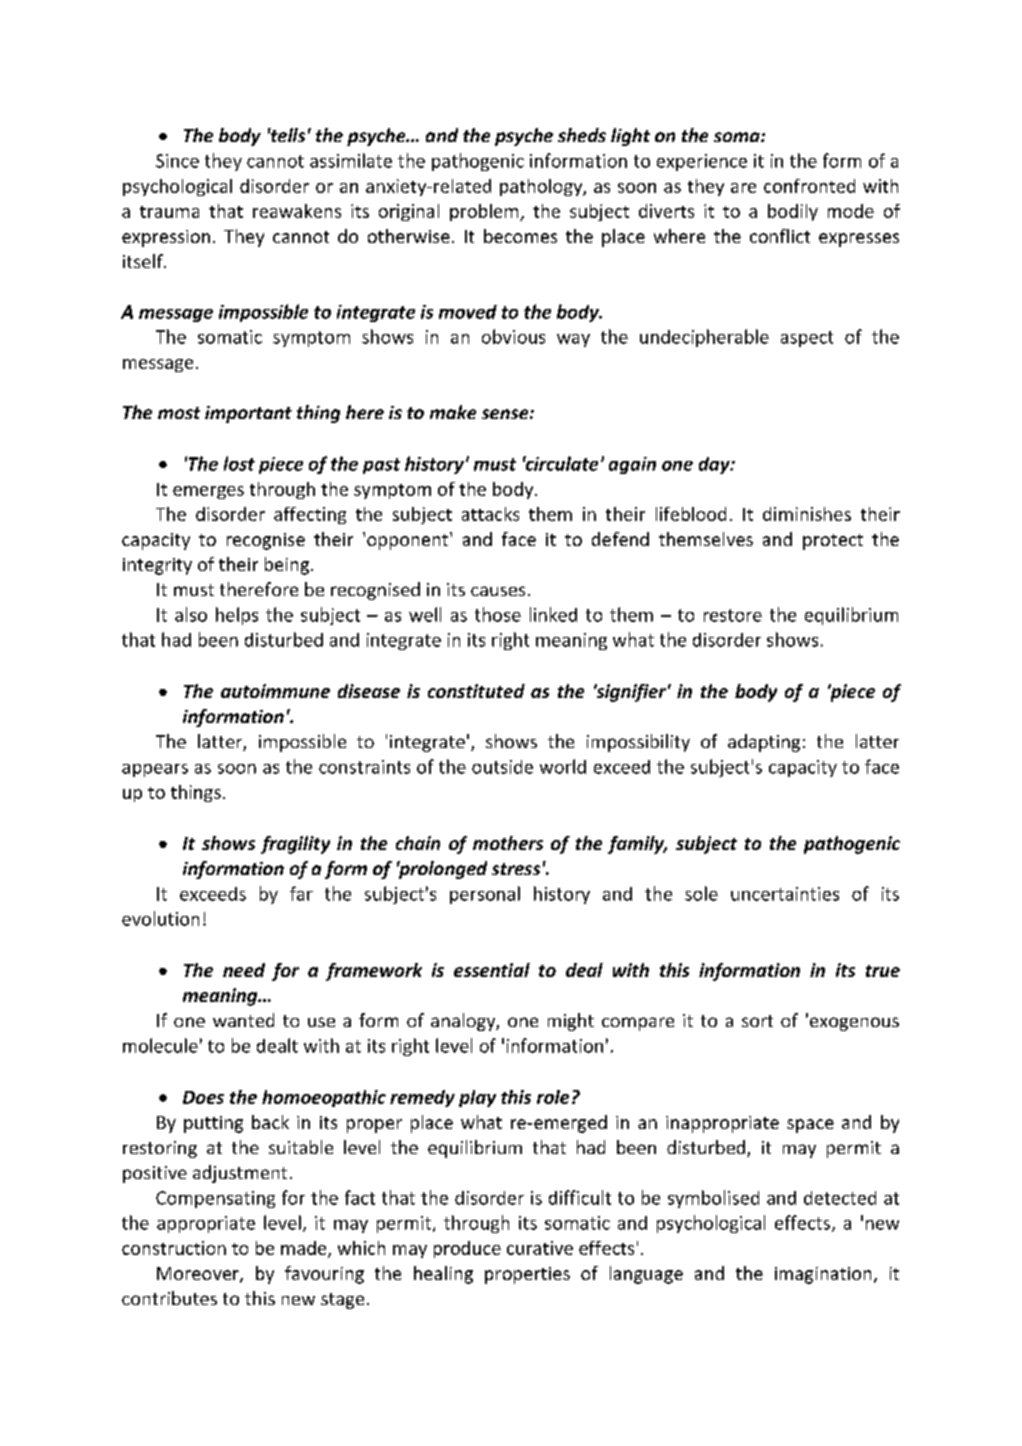 The width and height of the screenshot is (1022, 1446). What do you see at coordinates (177, 161) in the screenshot?
I see `Since` at bounding box center [177, 161].
